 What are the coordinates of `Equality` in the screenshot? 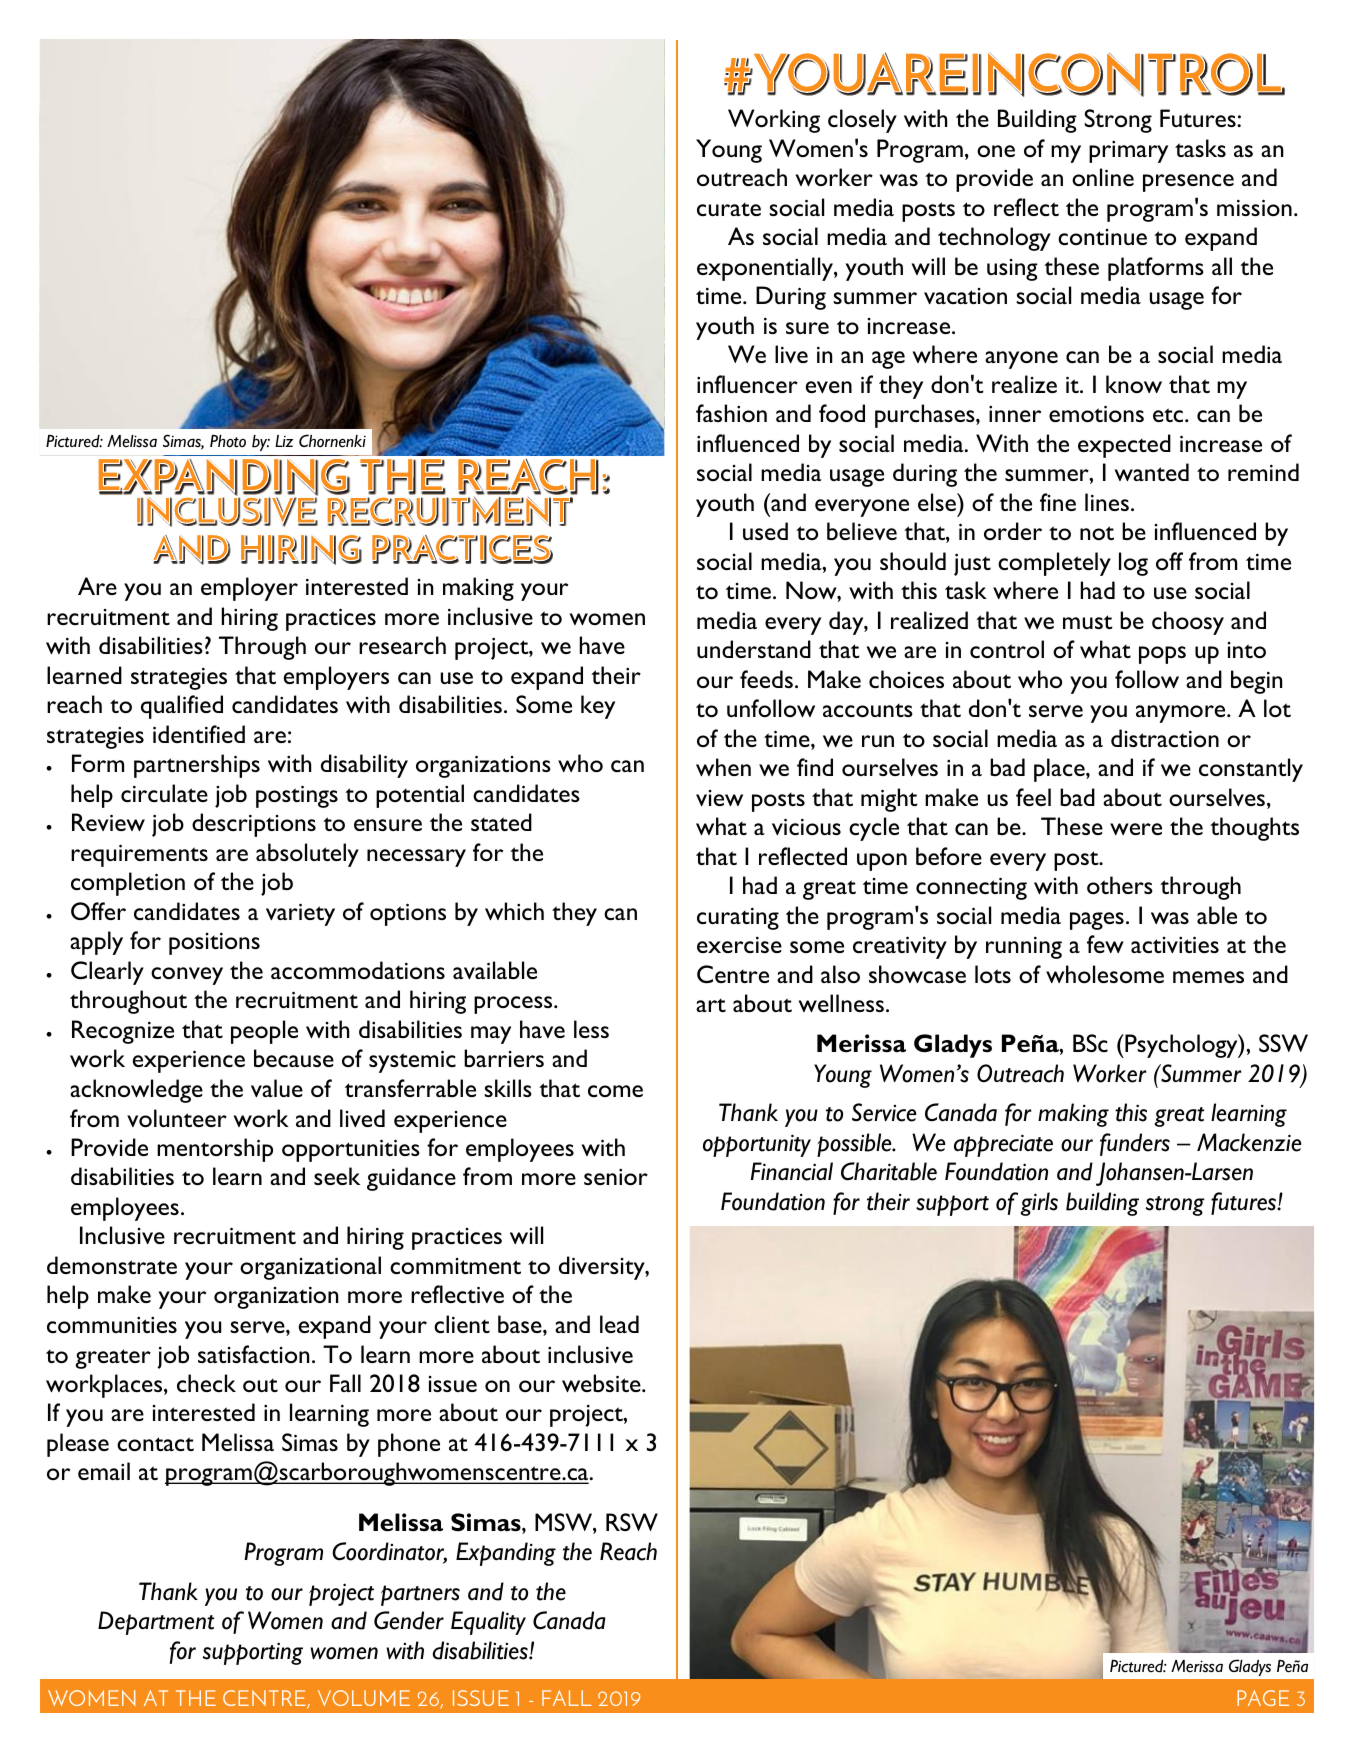 It's located at (488, 1623).
